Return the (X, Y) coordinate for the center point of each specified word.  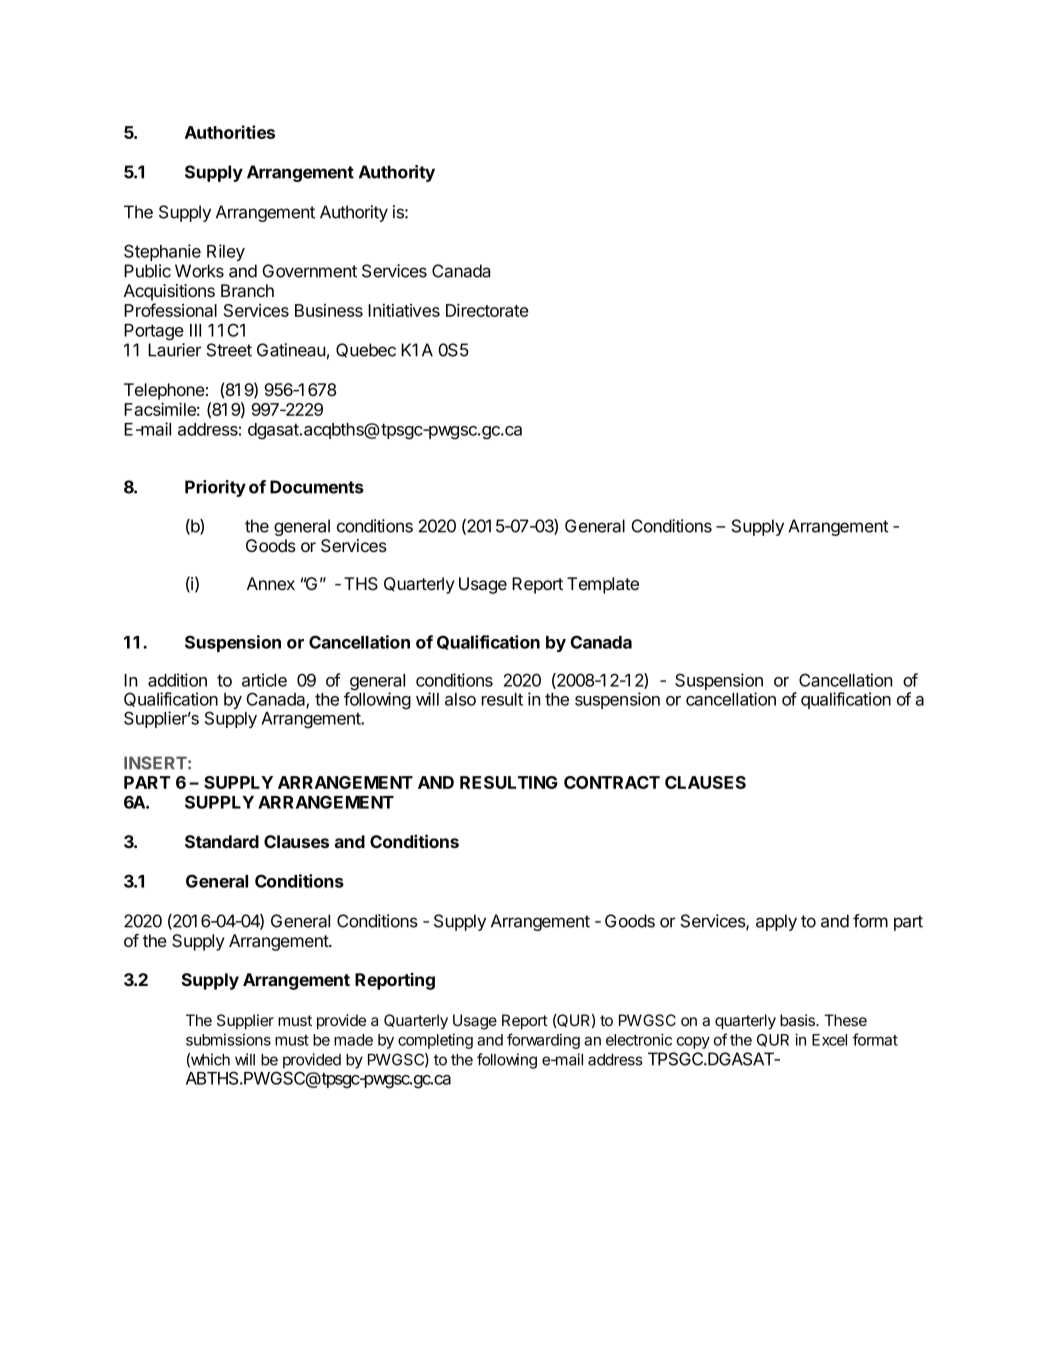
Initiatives (404, 310)
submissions (228, 1040)
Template (603, 585)
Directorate (487, 310)
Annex (271, 583)
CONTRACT (612, 782)
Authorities (230, 132)
